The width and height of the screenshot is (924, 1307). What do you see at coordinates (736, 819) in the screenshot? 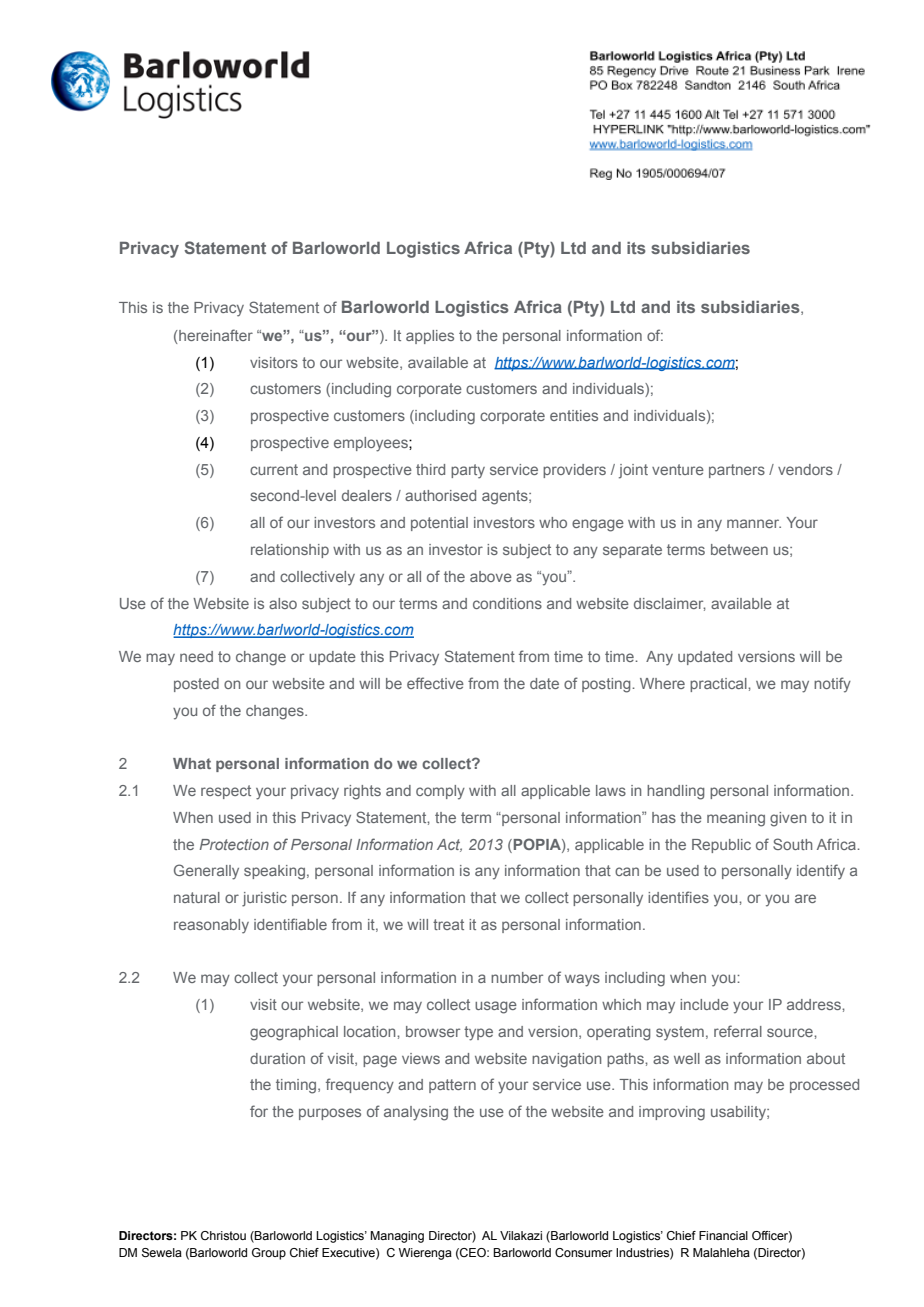
I see `meaning` at bounding box center [736, 819].
